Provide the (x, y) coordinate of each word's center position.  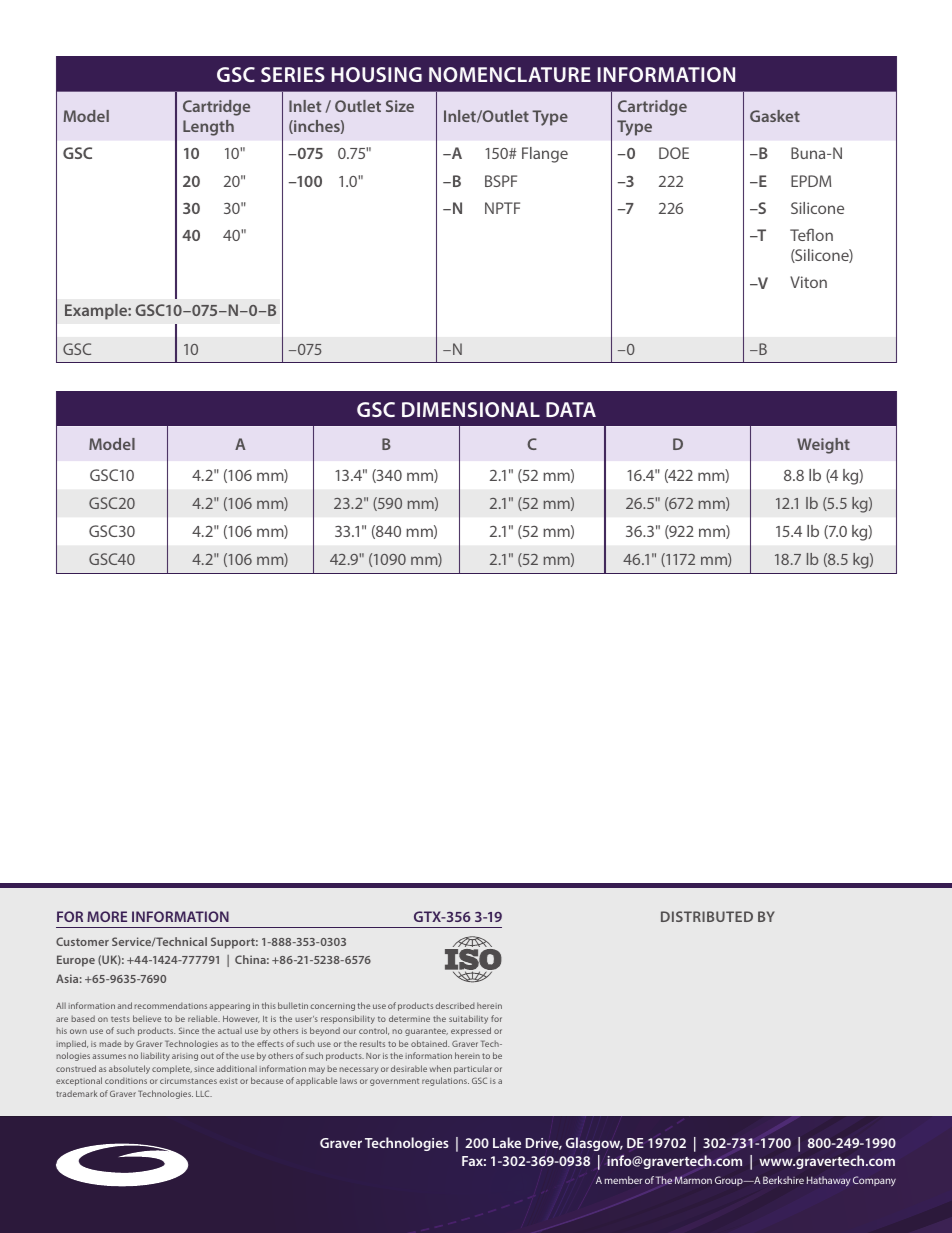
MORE (107, 916)
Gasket (775, 116)
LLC (204, 1093)
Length (208, 128)
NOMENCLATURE (510, 74)
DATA (571, 409)
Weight (823, 446)
